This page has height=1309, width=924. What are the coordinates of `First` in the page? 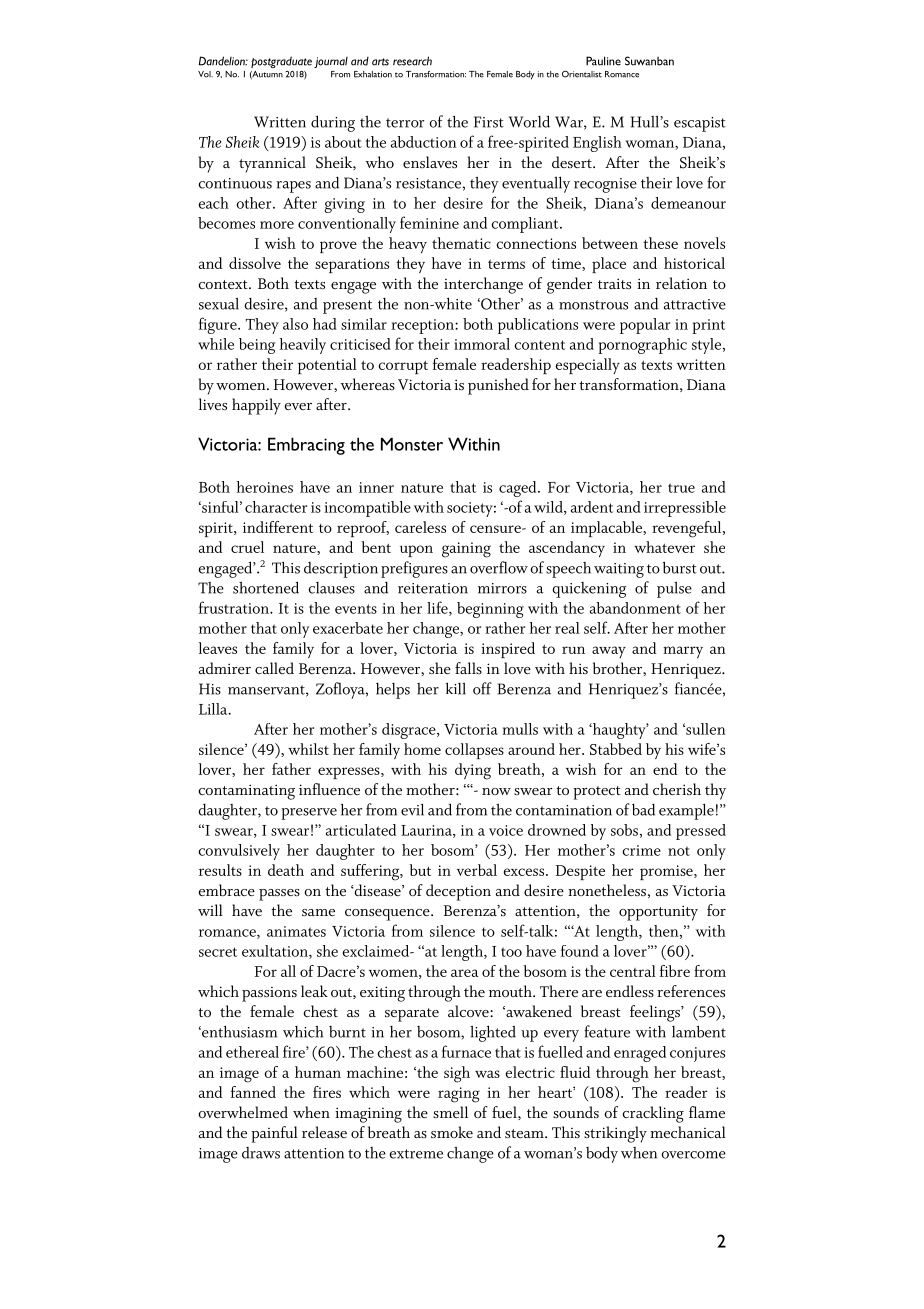 It's located at (489, 122).
